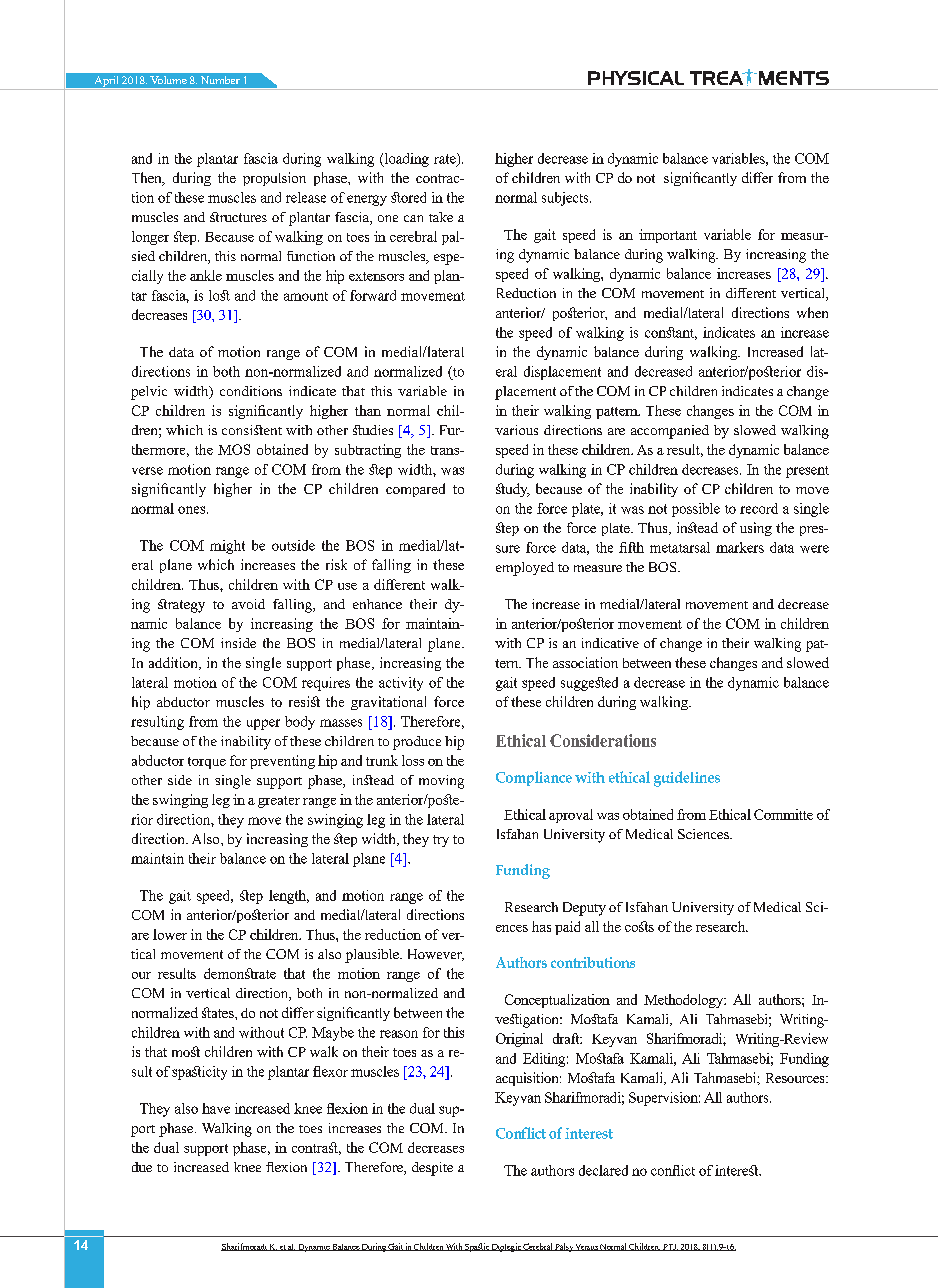 The image size is (938, 1288). What do you see at coordinates (417, 743) in the screenshot?
I see `produce` at bounding box center [417, 743].
